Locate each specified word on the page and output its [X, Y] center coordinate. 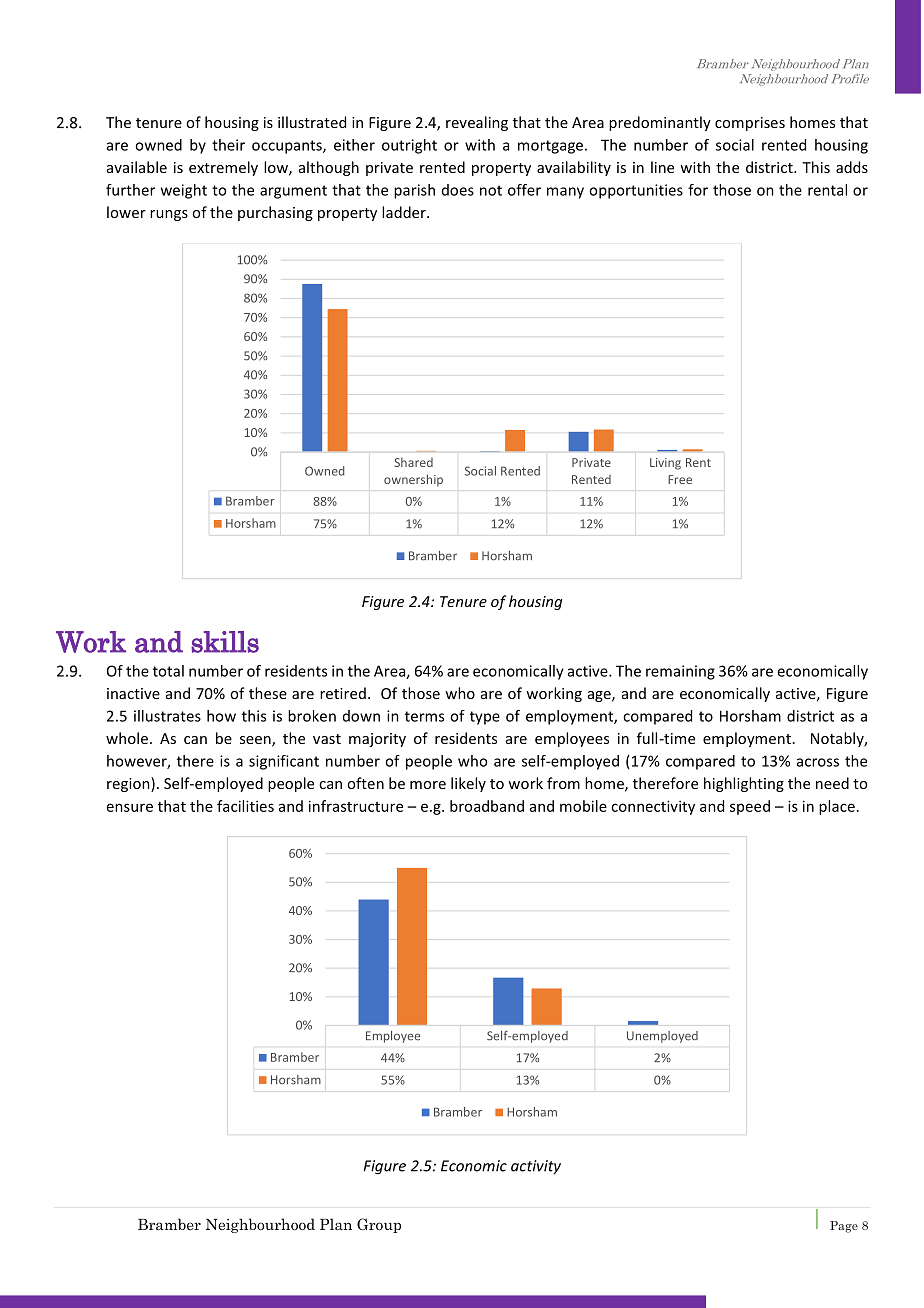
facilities [245, 806]
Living [665, 464]
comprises [750, 124]
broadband [487, 806]
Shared [414, 462]
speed [750, 807]
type [485, 718]
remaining [680, 672]
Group [379, 1225]
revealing [477, 123]
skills [225, 642]
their [228, 145]
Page [844, 1227]
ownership [413, 480]
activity [536, 1167]
